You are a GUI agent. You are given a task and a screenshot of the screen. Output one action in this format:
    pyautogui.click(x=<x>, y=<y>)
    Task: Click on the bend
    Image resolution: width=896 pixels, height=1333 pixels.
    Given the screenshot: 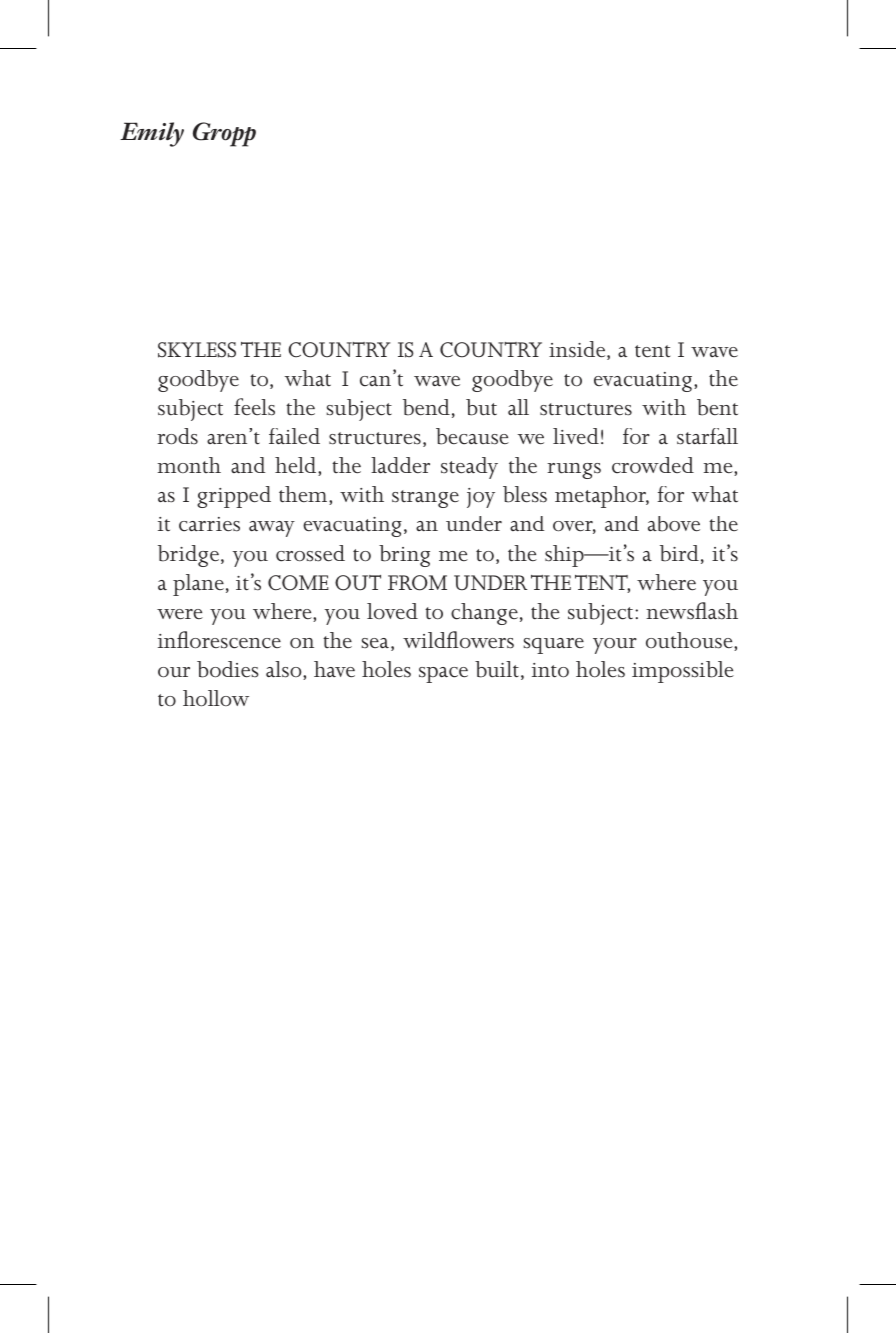 What is the action you would take?
    pyautogui.click(x=426, y=407)
